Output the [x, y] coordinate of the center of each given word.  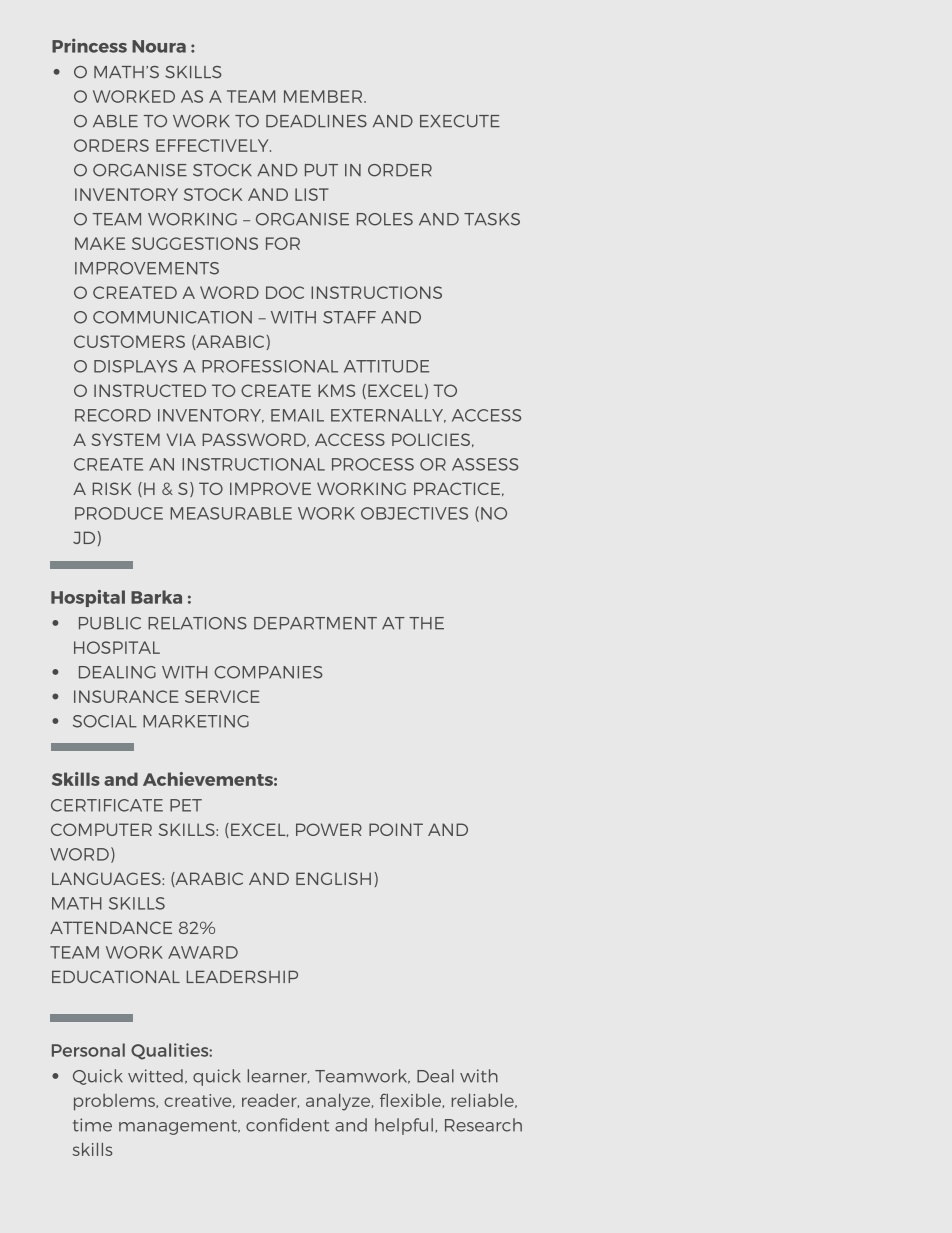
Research [483, 1125]
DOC [285, 292]
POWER [329, 829]
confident [287, 1125]
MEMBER [324, 96]
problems [115, 1102]
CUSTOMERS [129, 341]
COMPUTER [101, 829]
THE [426, 623]
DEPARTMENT [315, 623]
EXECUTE [460, 121]
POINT [396, 829]
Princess [89, 45]
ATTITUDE [386, 366]
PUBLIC [110, 623]
